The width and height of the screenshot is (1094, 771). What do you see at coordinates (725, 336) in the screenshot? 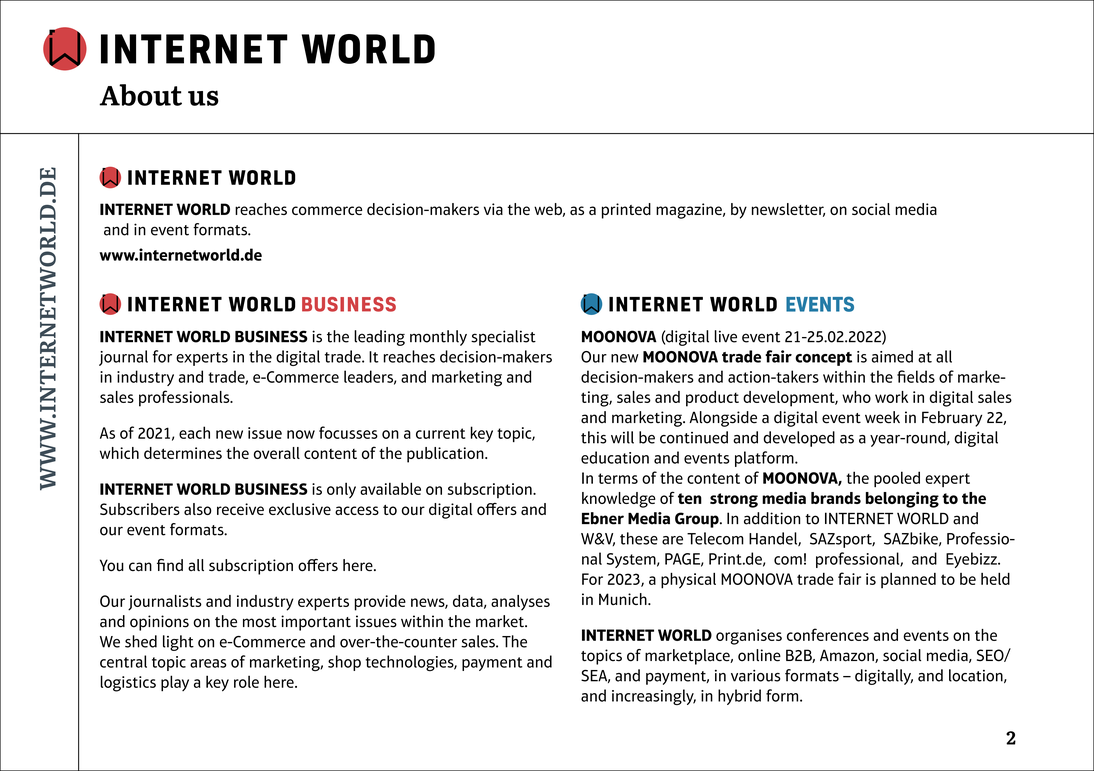
I see `live` at bounding box center [725, 336].
